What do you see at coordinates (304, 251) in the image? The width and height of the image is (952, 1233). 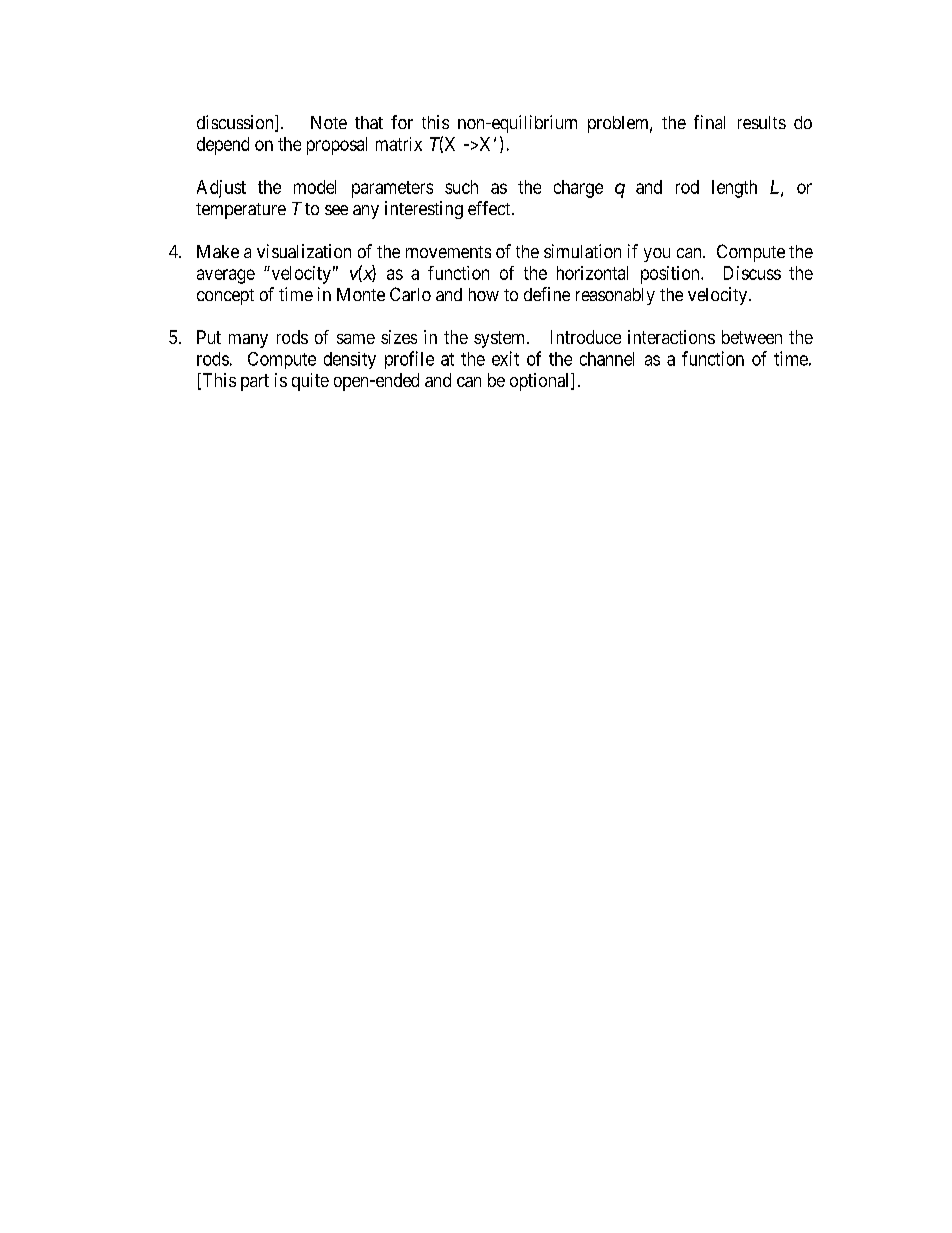 I see `visualization` at bounding box center [304, 251].
